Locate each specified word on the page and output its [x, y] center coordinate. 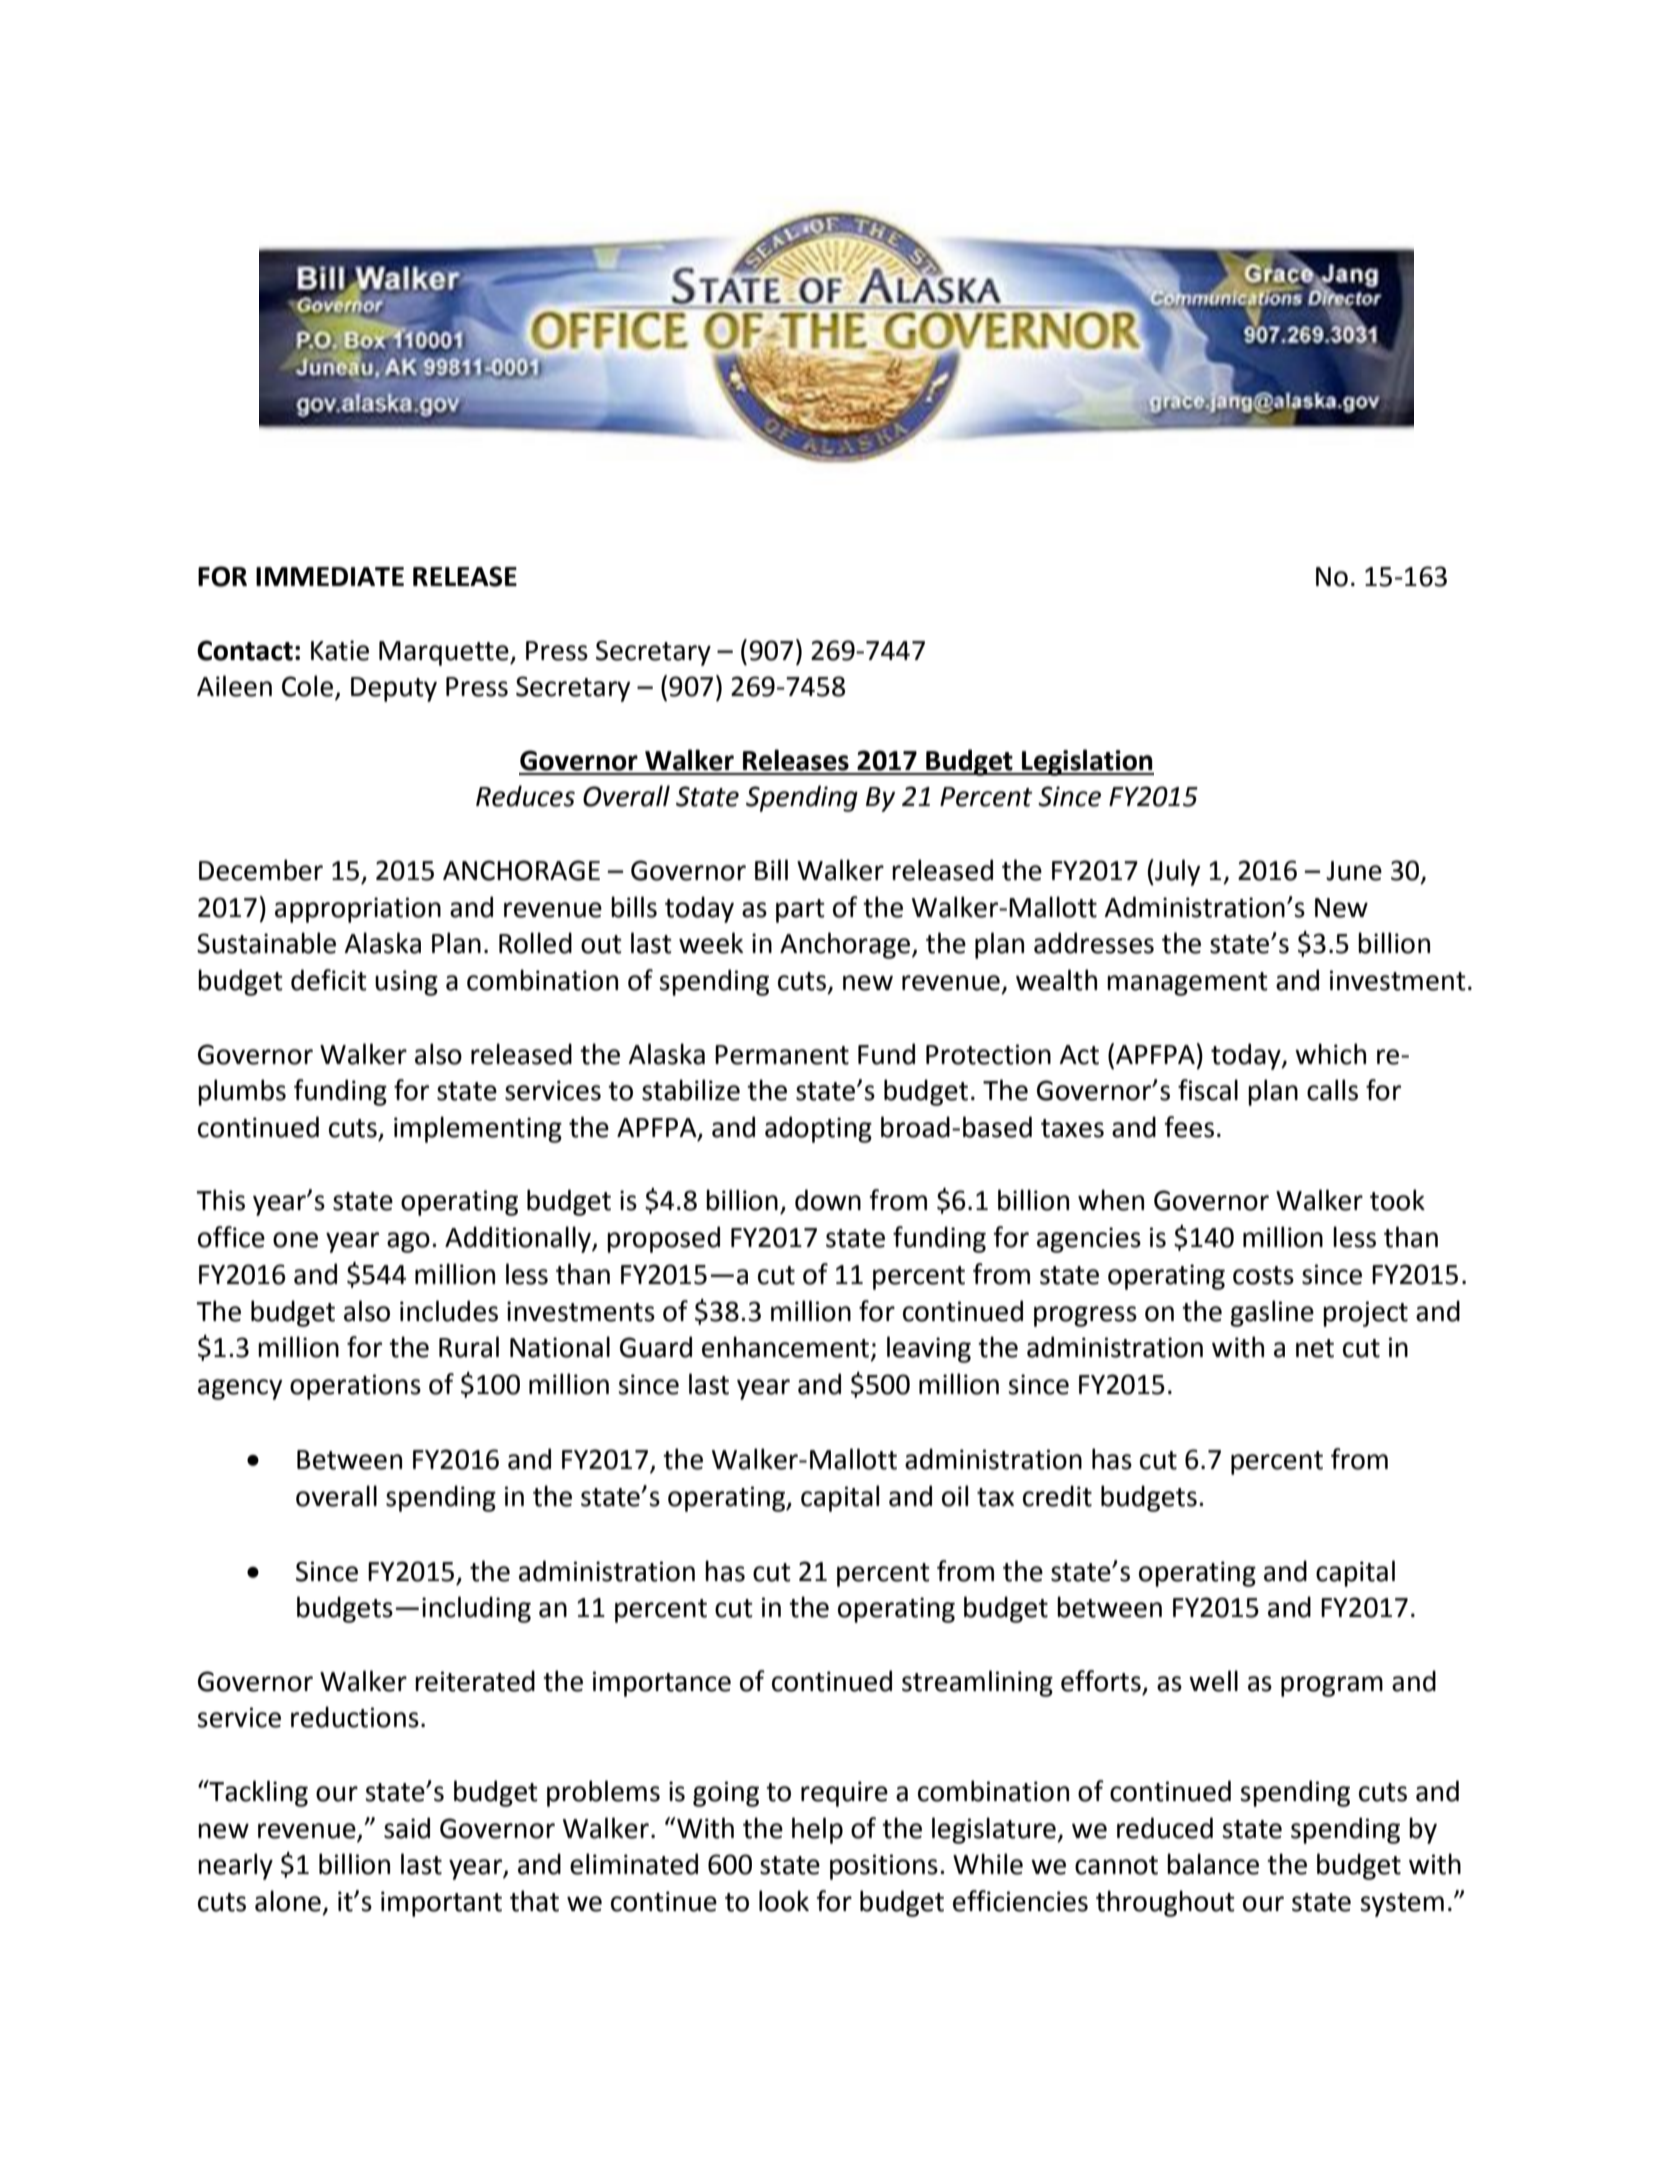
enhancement [785, 1347]
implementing [478, 1129]
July [1177, 872]
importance [662, 1684]
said [407, 1828]
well [1213, 1681]
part [800, 911]
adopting [818, 1129]
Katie [340, 650]
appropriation [358, 910]
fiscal [1208, 1090]
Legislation [1087, 762]
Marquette [445, 653]
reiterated [475, 1681]
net [1315, 1348]
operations [355, 1387]
